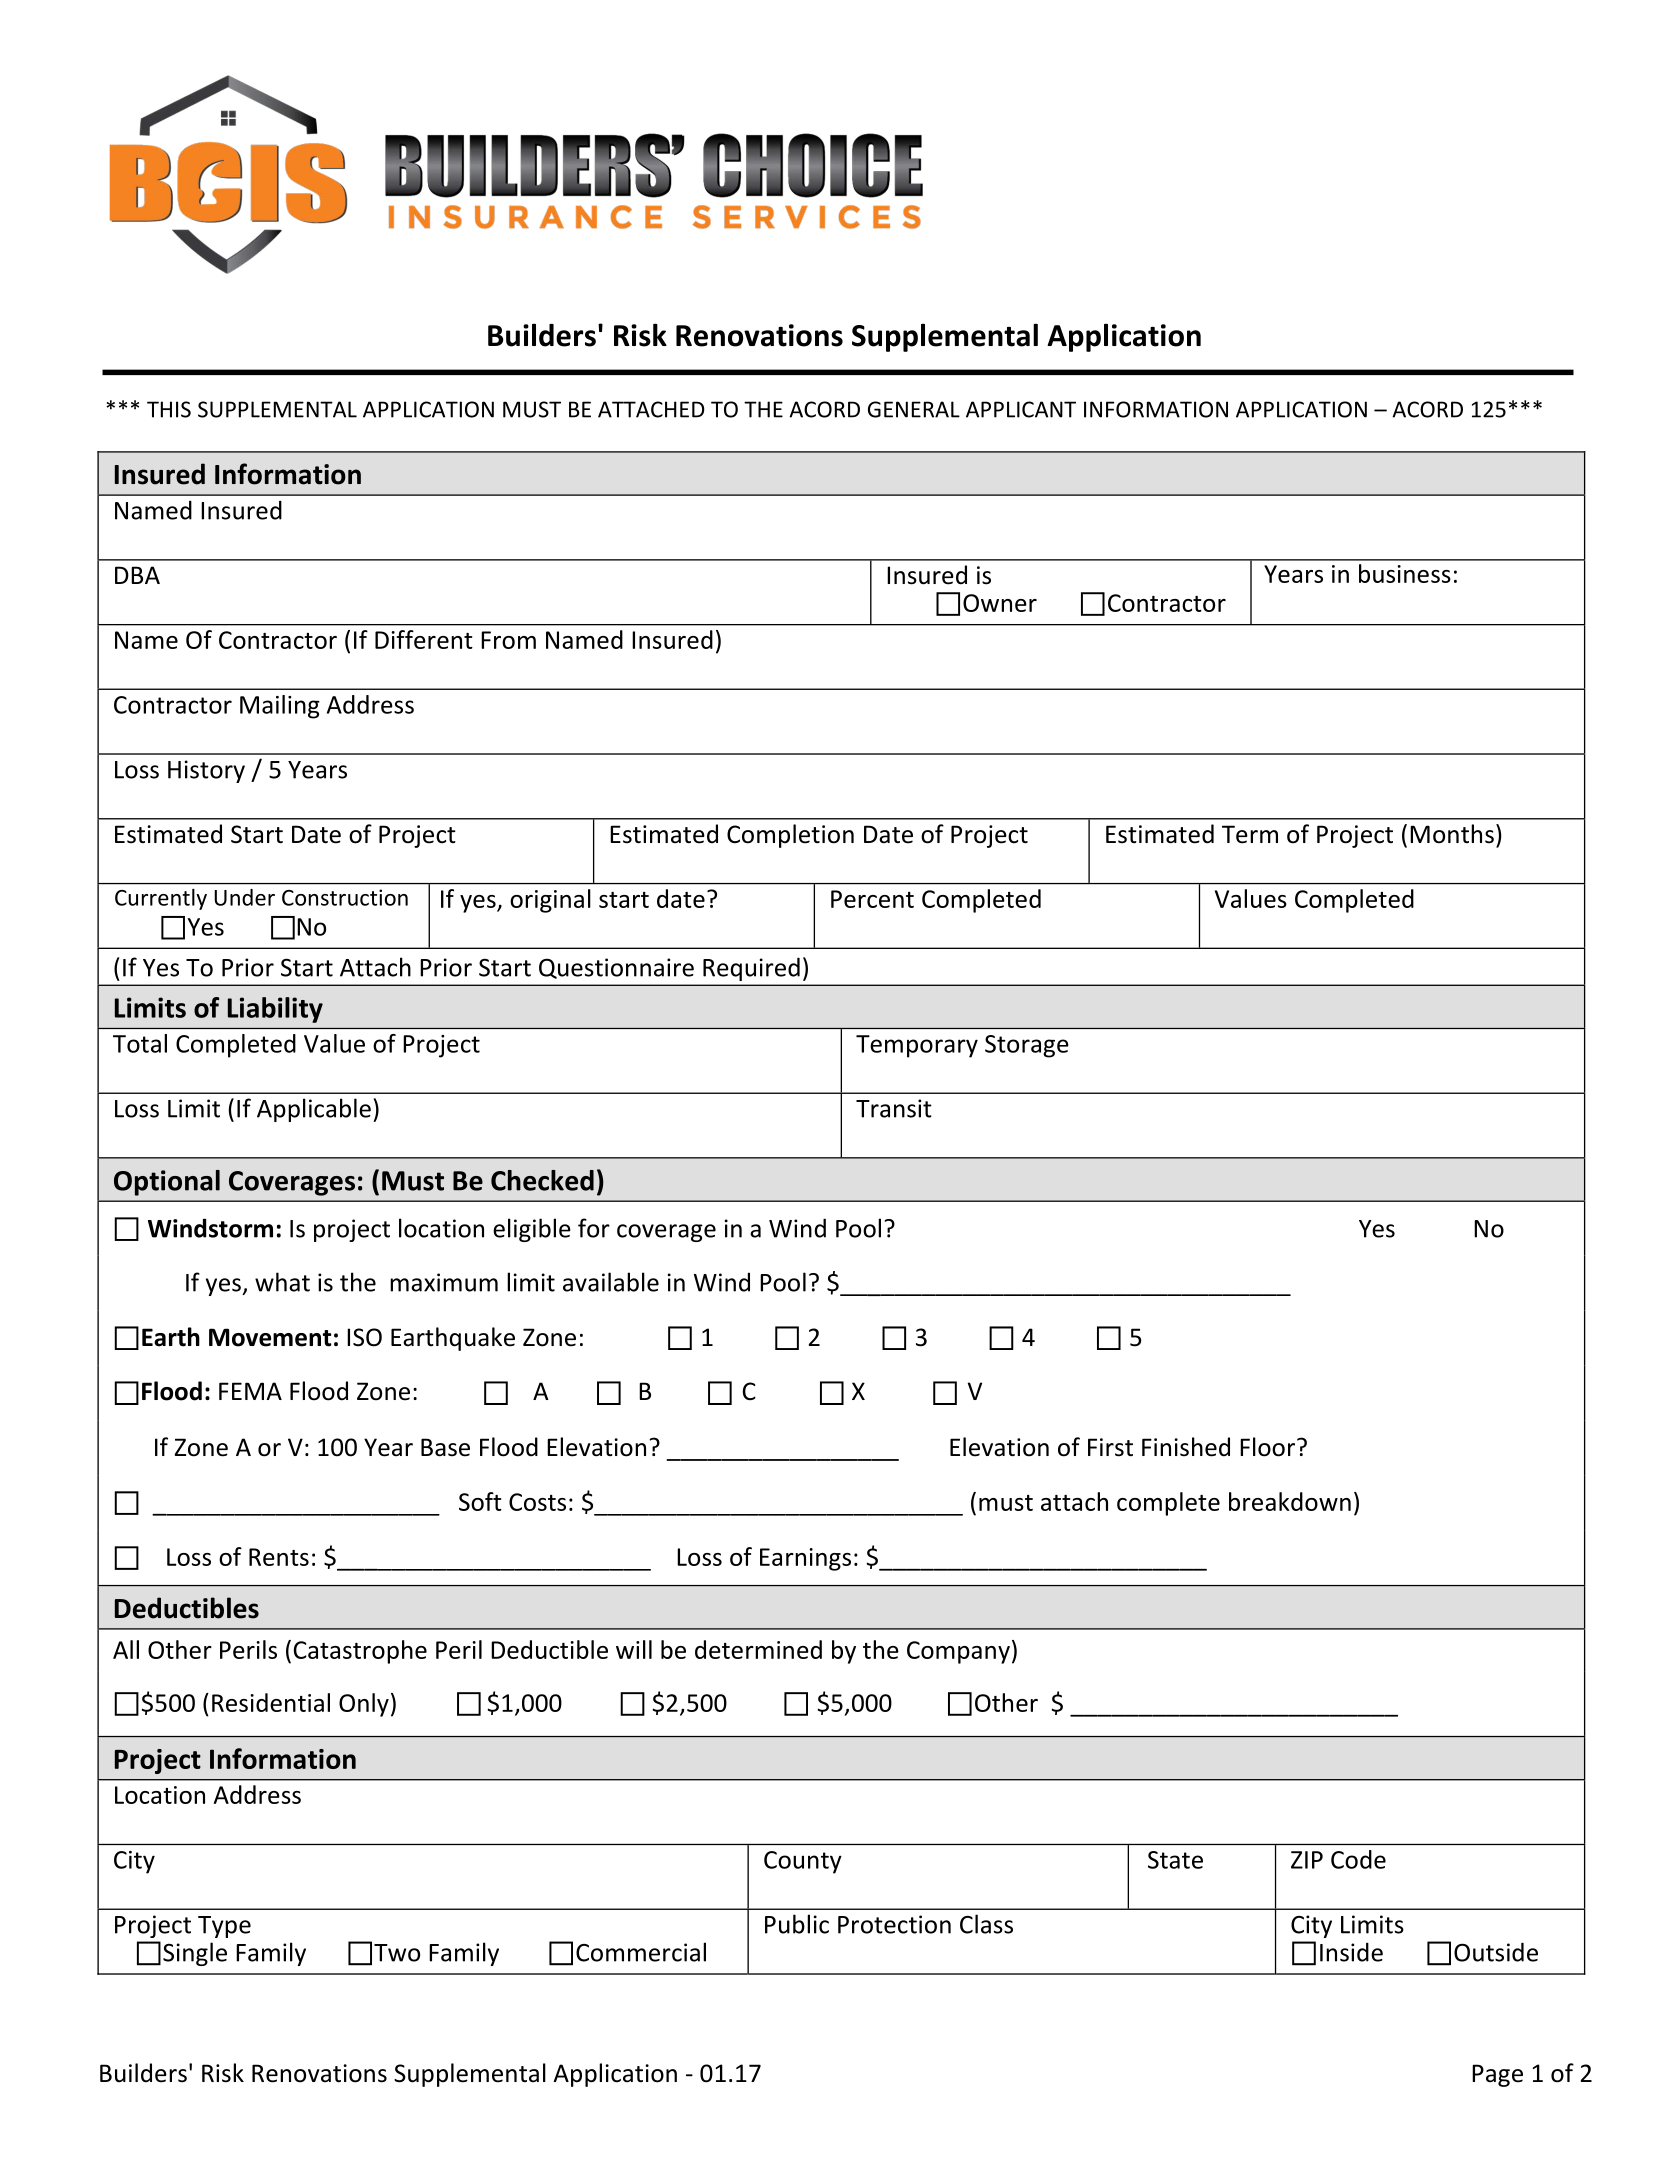 This image has height=2159, width=1668. I want to click on Single, so click(195, 1954).
